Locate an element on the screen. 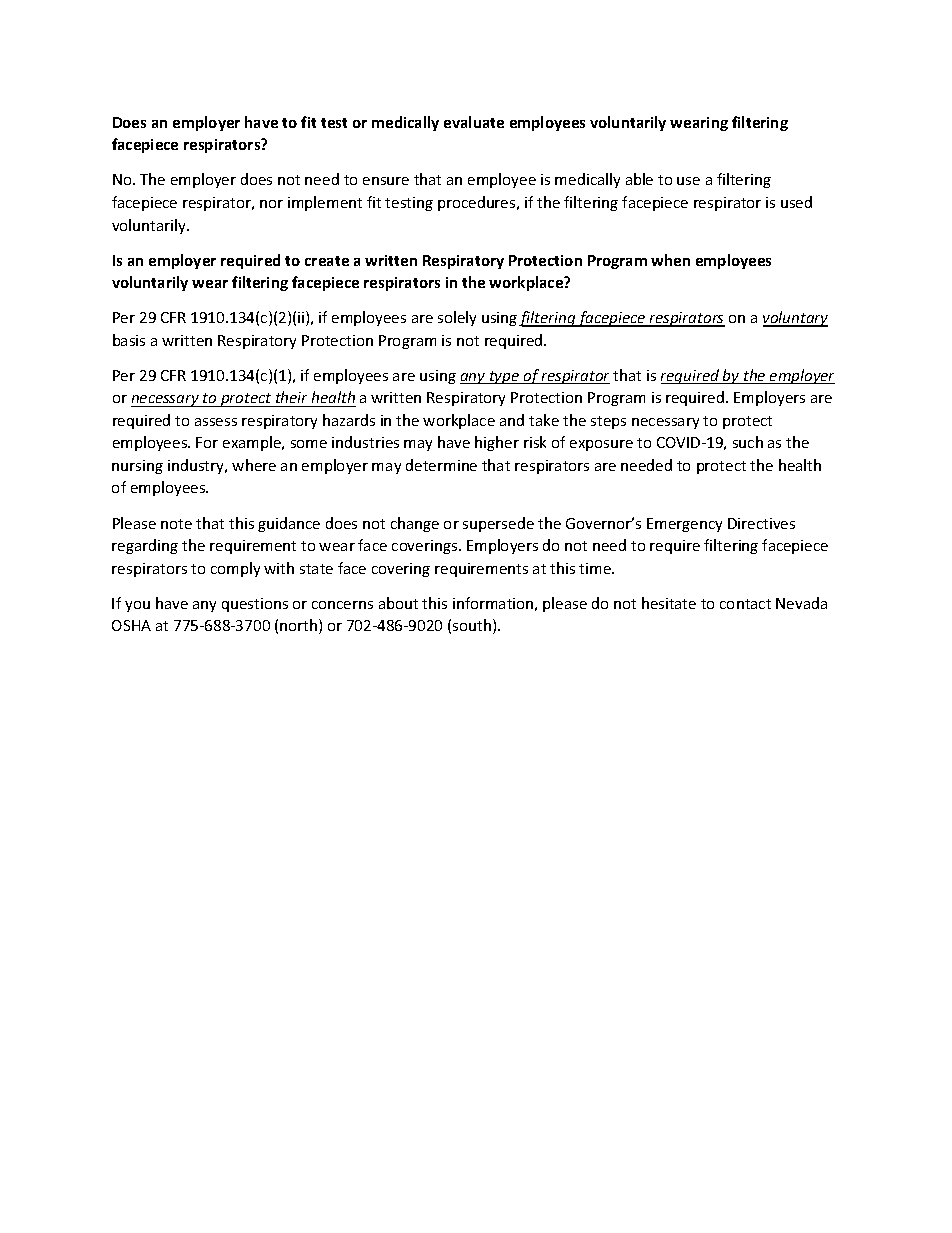  implement is located at coordinates (325, 203).
